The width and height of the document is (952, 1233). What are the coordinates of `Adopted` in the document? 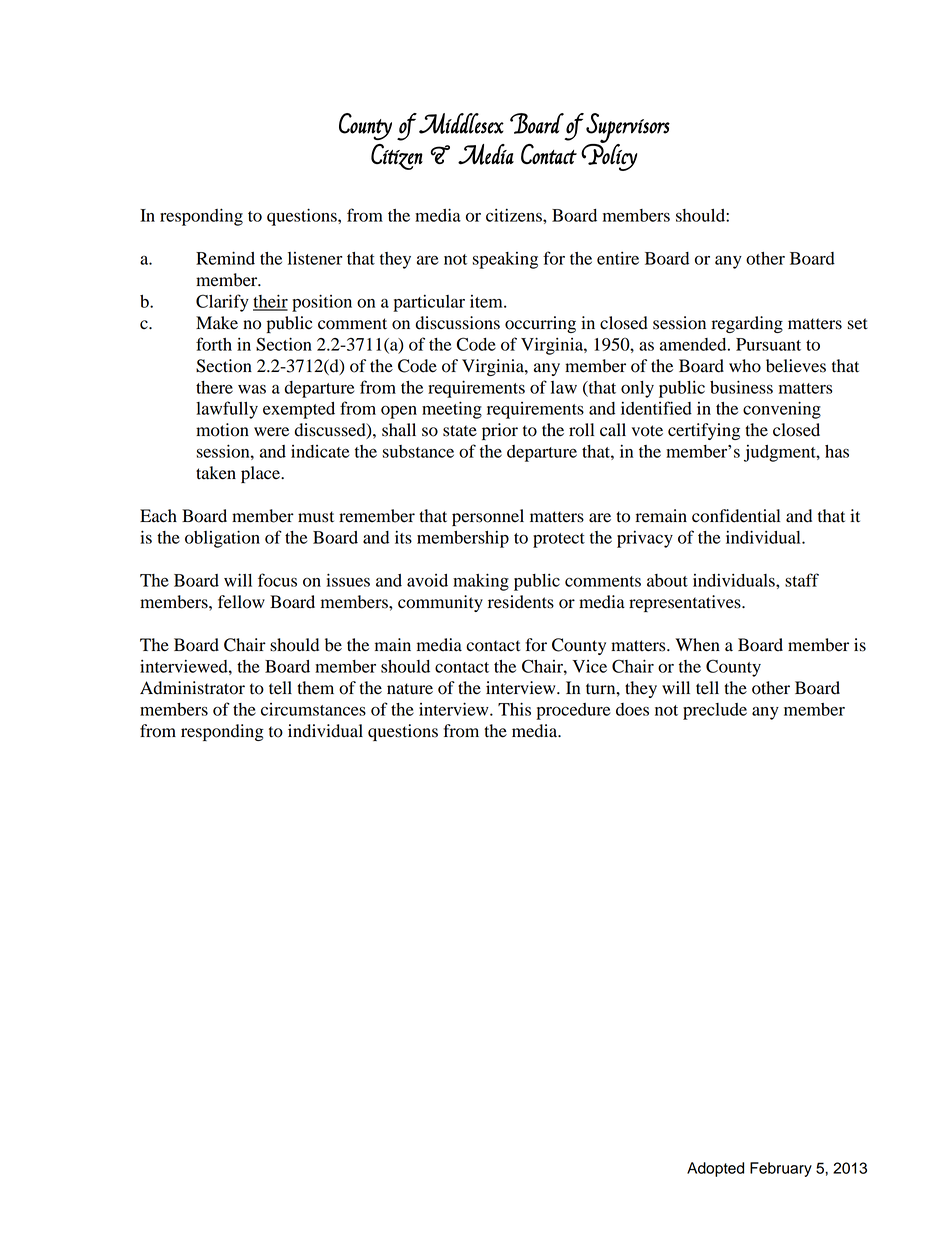 It's located at (715, 1169).
